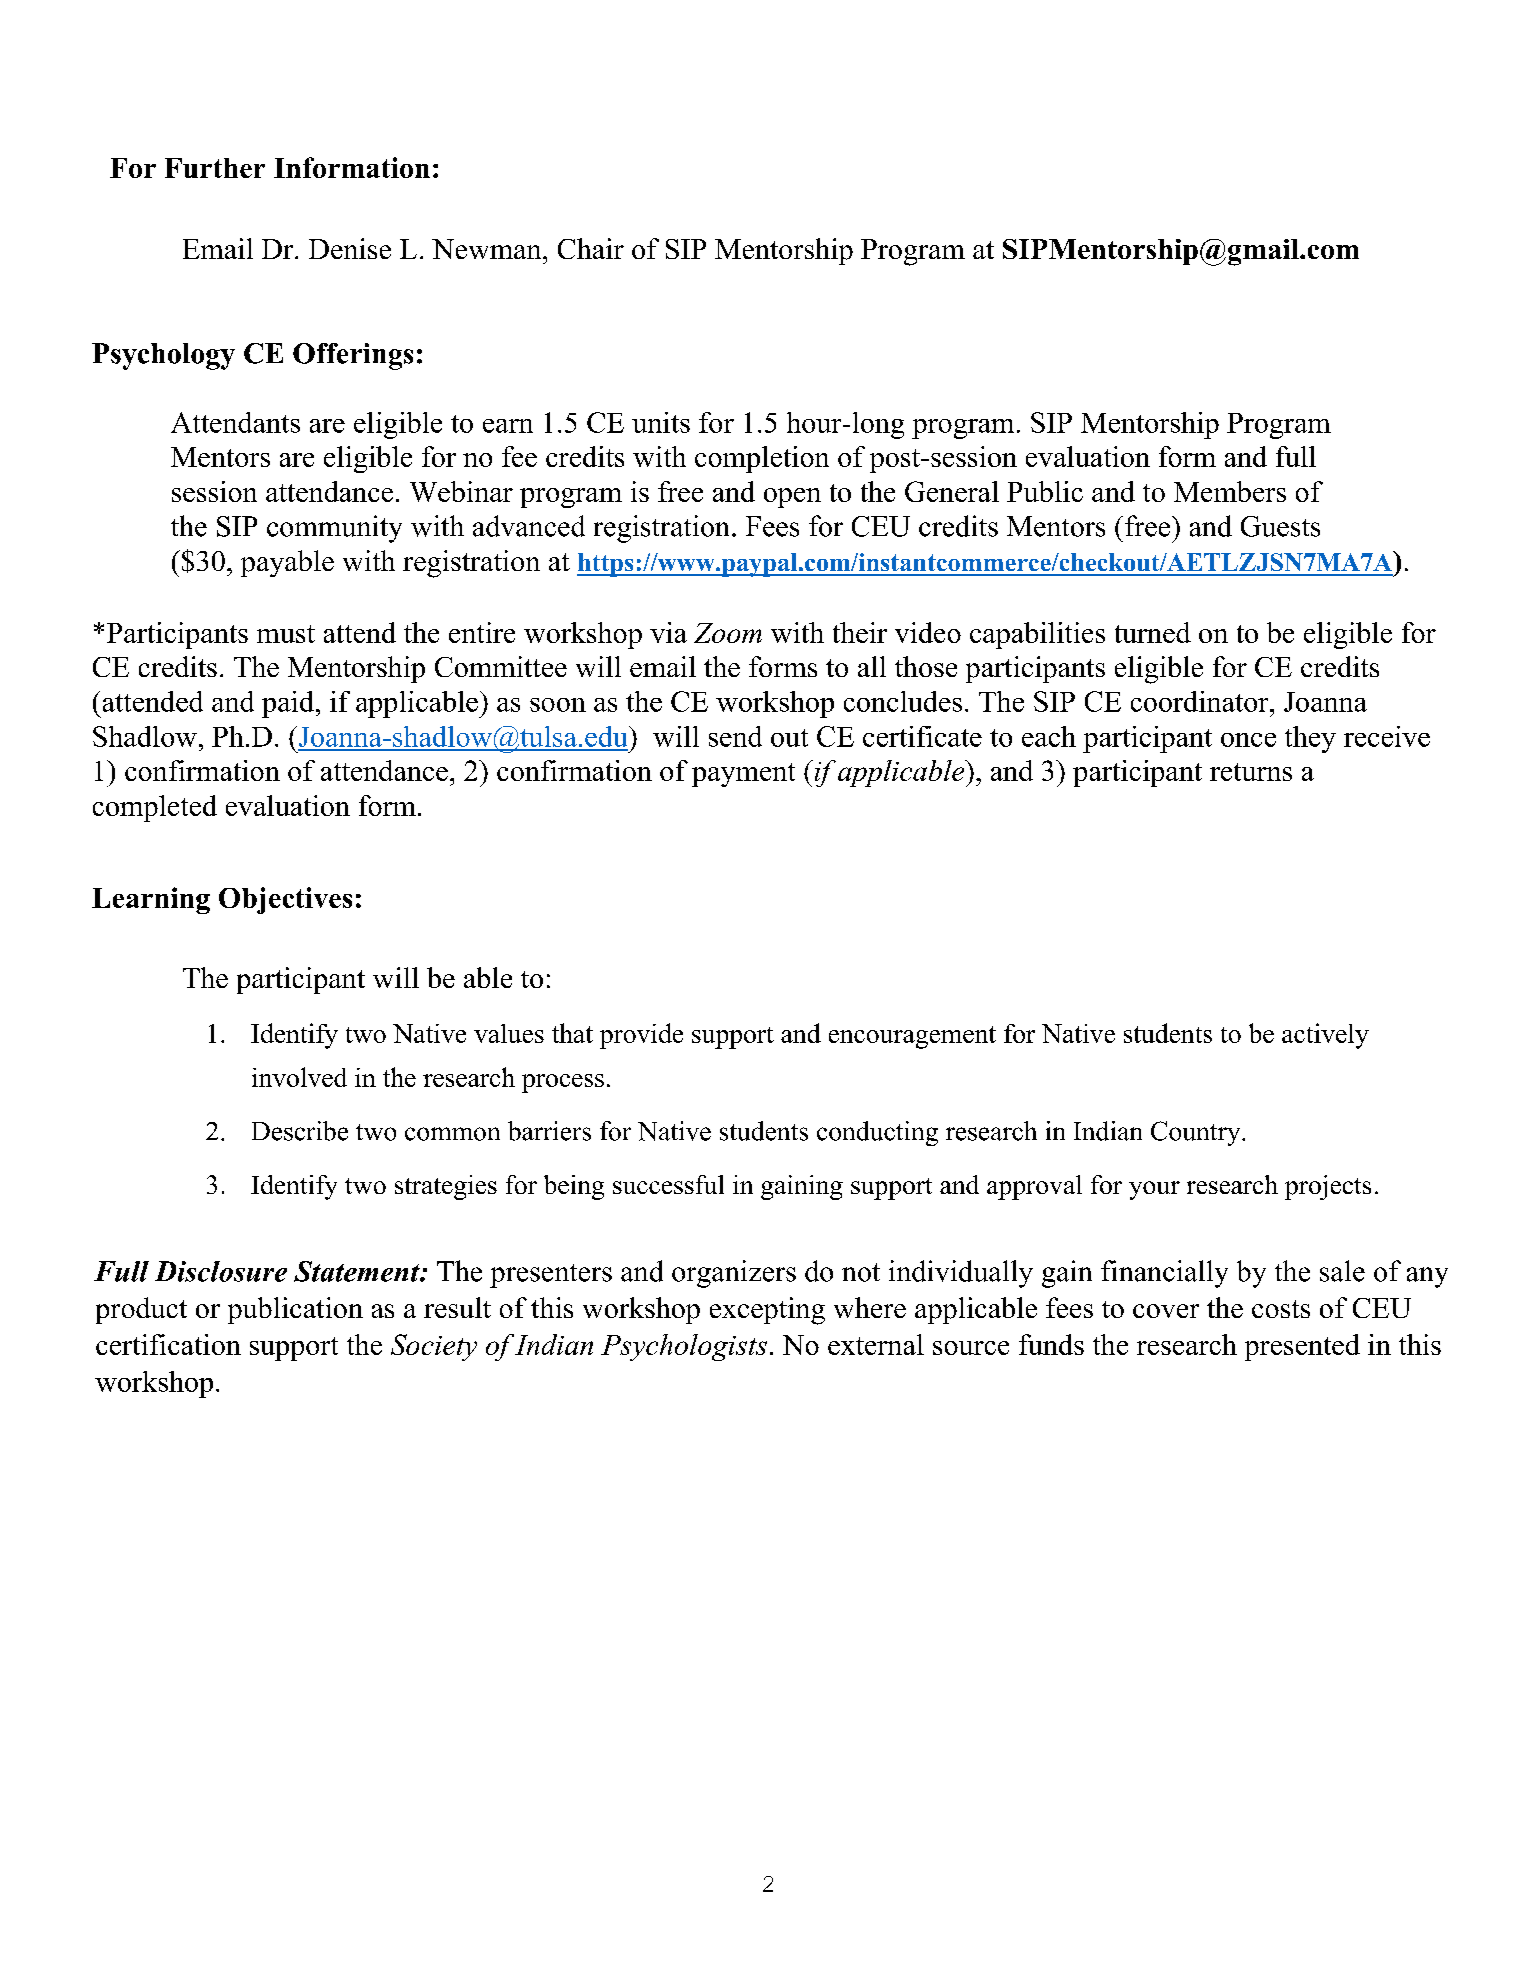  Describe the element at coordinates (215, 168) in the image. I see `Further` at that location.
